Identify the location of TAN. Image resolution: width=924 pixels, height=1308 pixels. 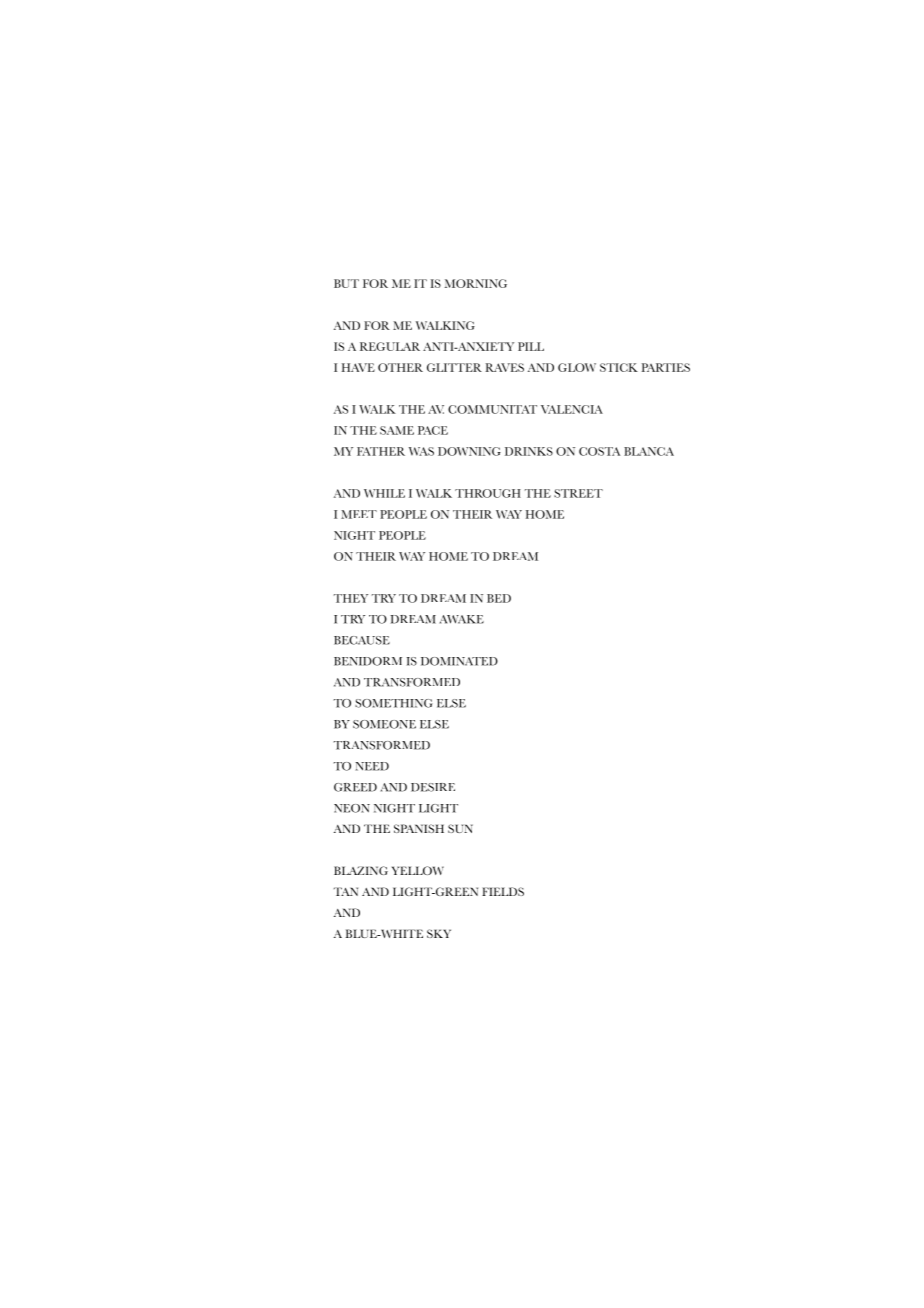
(346, 891).
